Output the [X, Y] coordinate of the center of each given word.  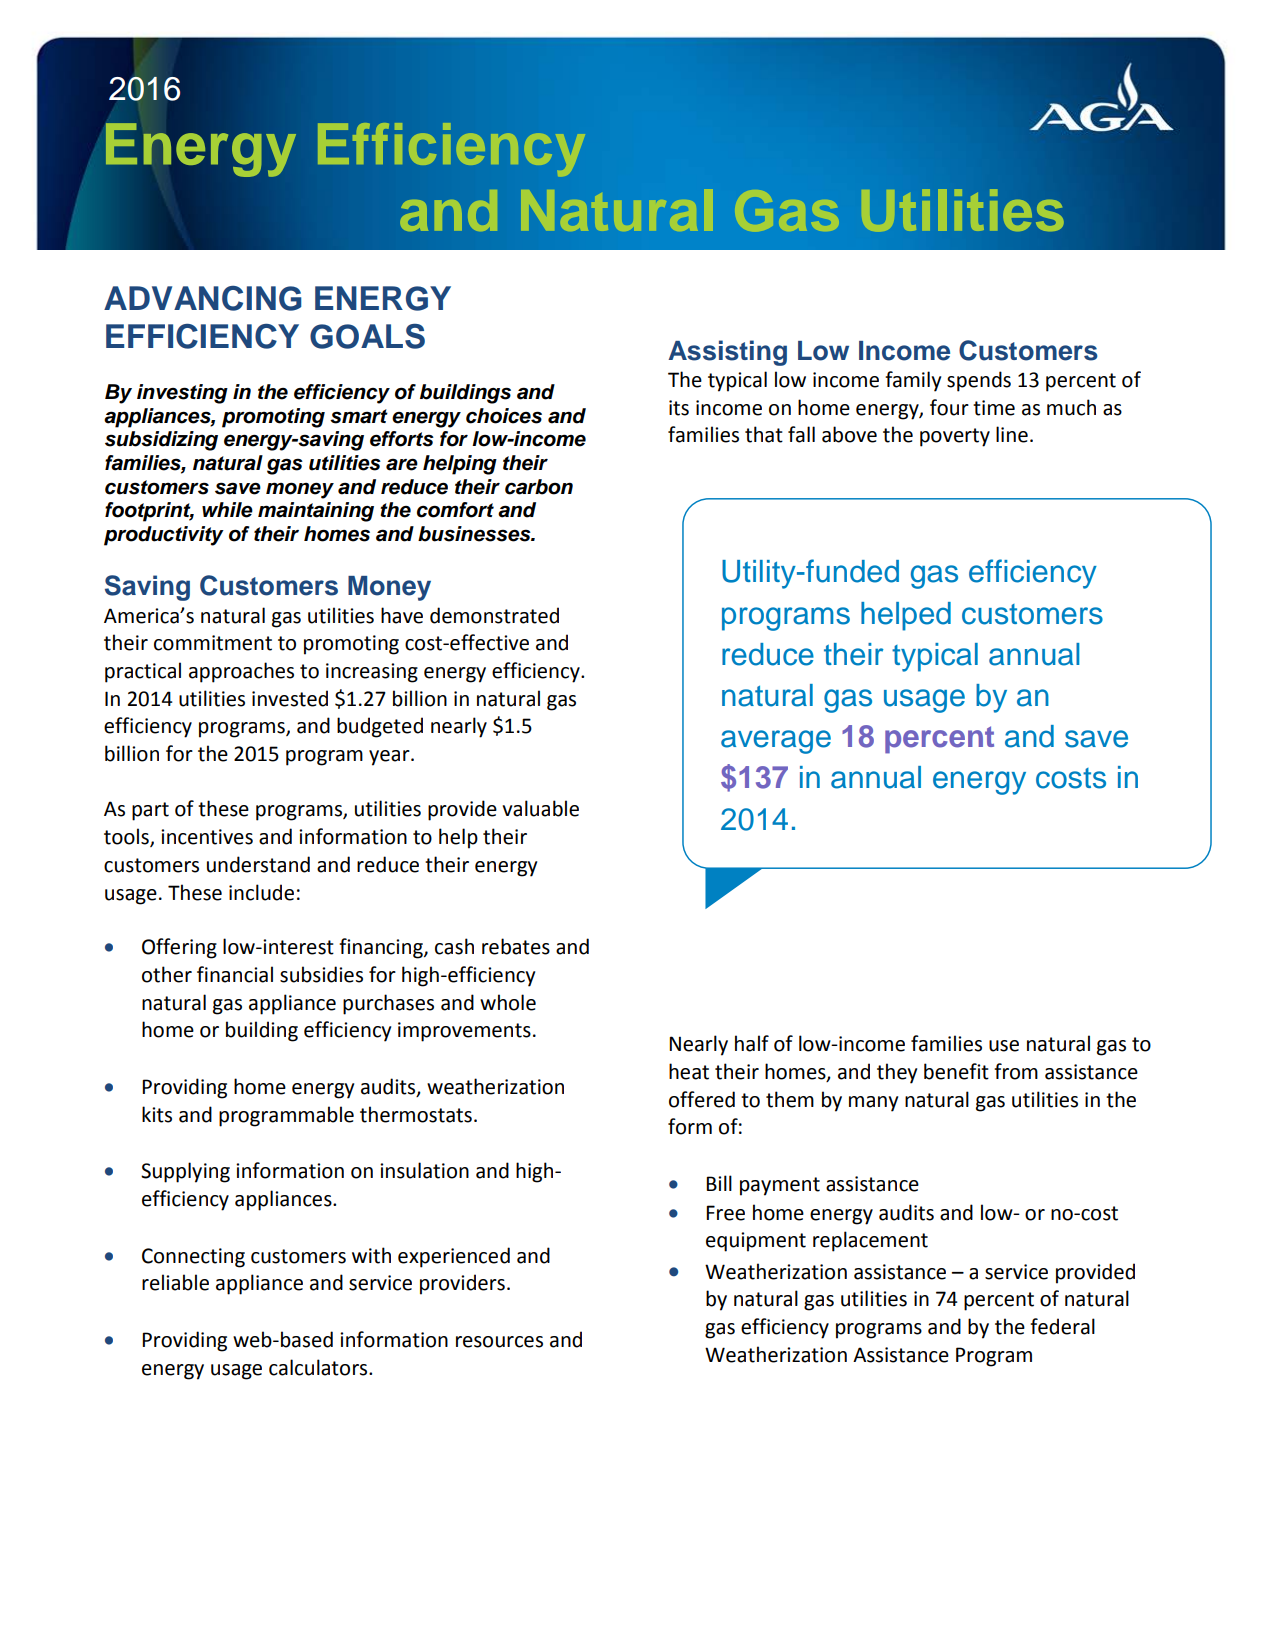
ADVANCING [203, 298]
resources [499, 1342]
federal [1062, 1326]
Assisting [727, 353]
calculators [319, 1367]
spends [979, 381]
